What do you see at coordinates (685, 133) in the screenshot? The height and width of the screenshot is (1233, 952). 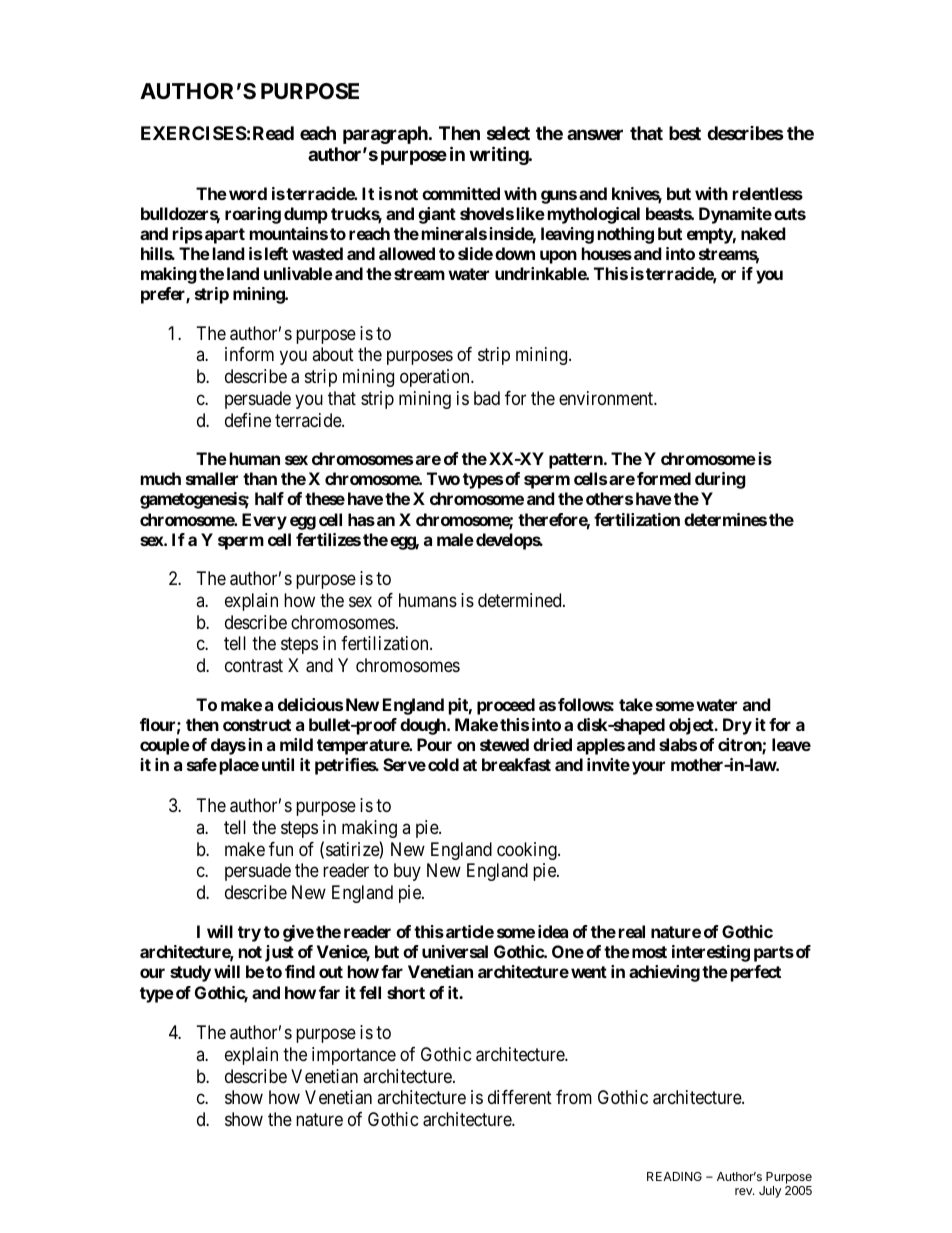 I see `best` at bounding box center [685, 133].
